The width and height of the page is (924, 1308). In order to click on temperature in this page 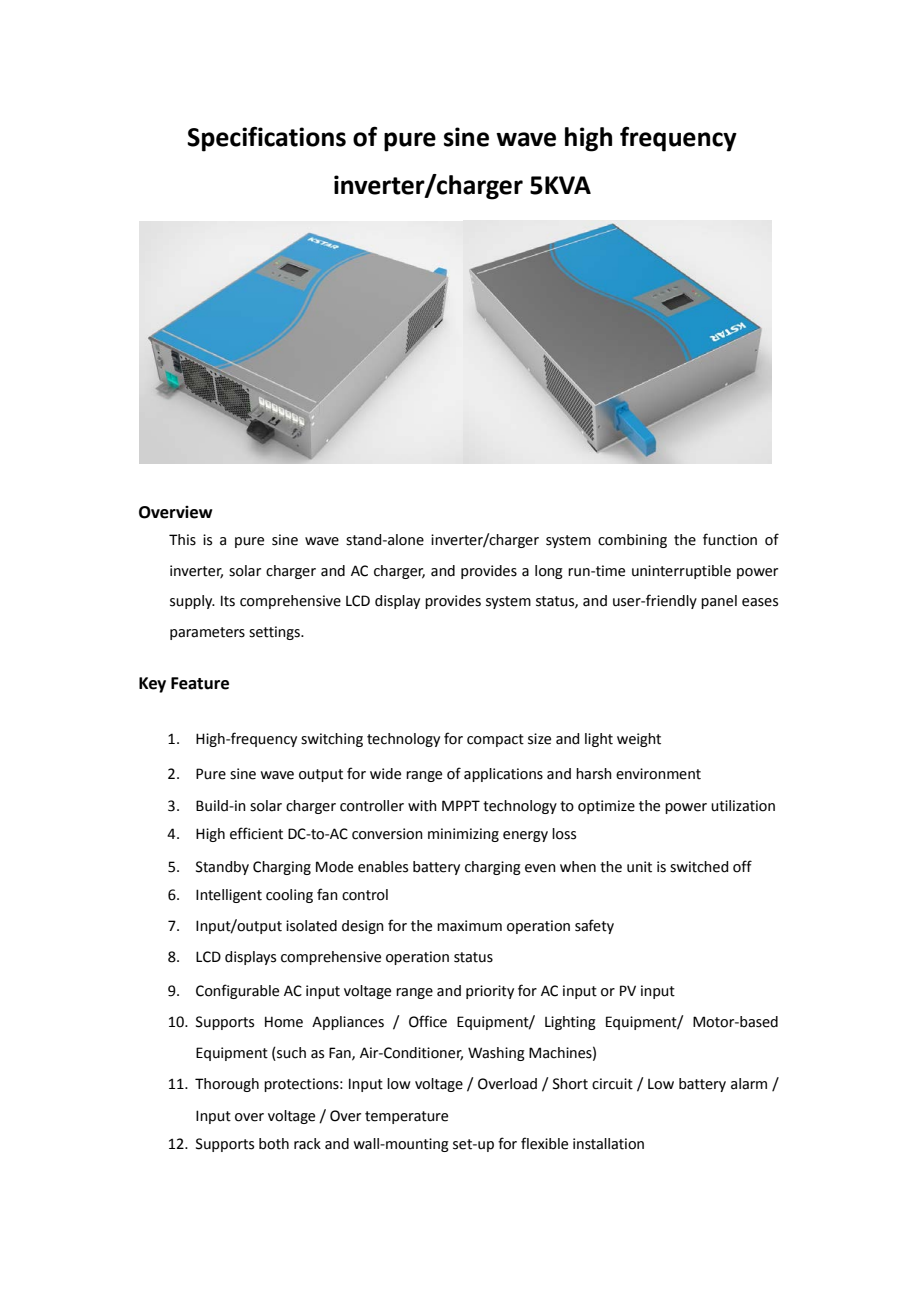, I will do `click(406, 1117)`.
